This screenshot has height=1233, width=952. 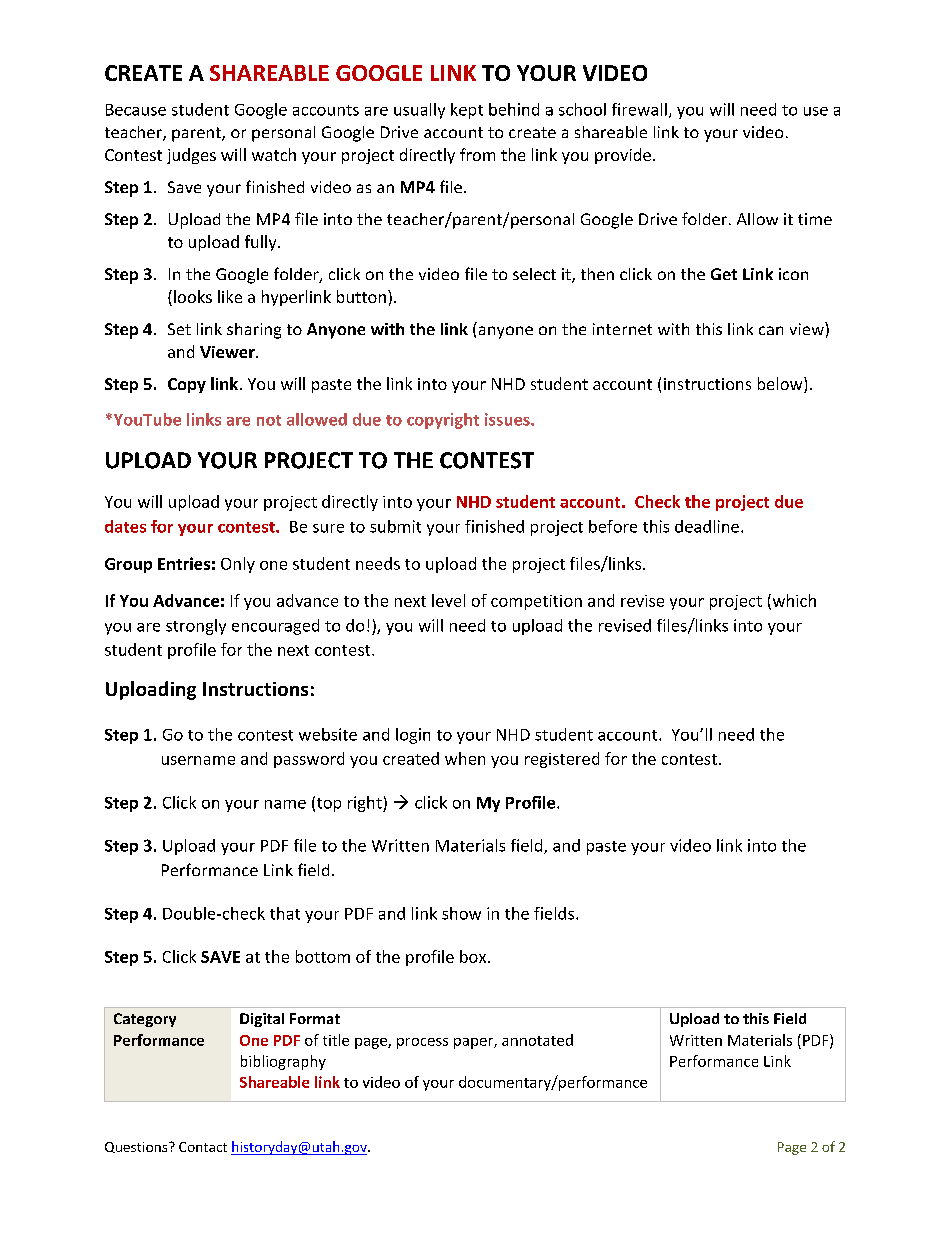 What do you see at coordinates (448, 600) in the screenshot?
I see `level` at bounding box center [448, 600].
